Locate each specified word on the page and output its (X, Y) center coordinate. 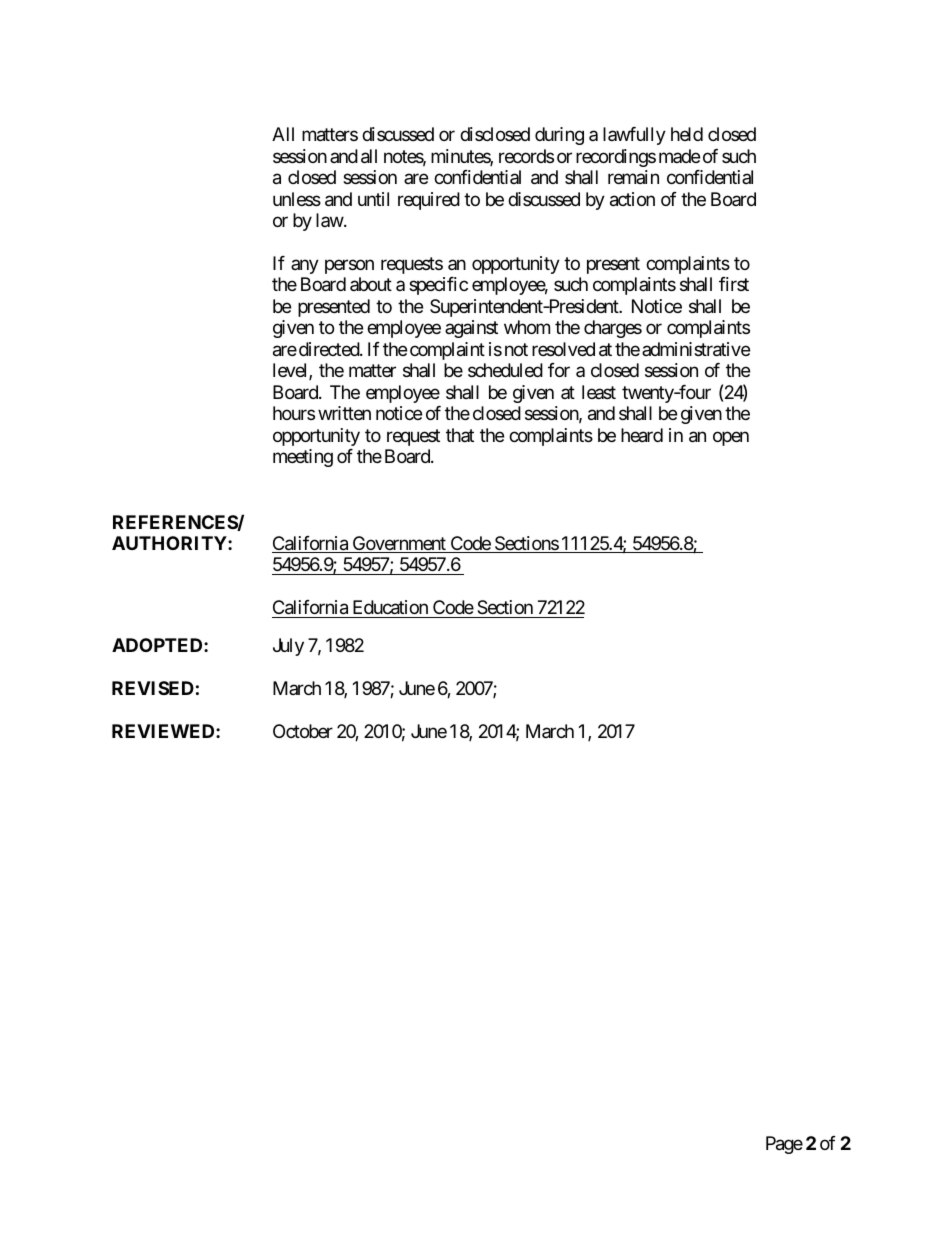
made (679, 156)
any (305, 266)
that (460, 435)
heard (642, 435)
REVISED (153, 688)
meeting (303, 458)
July (288, 647)
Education (390, 607)
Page (784, 1145)
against (471, 329)
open (731, 438)
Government (399, 544)
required (429, 201)
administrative (696, 349)
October (303, 731)
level (291, 371)
